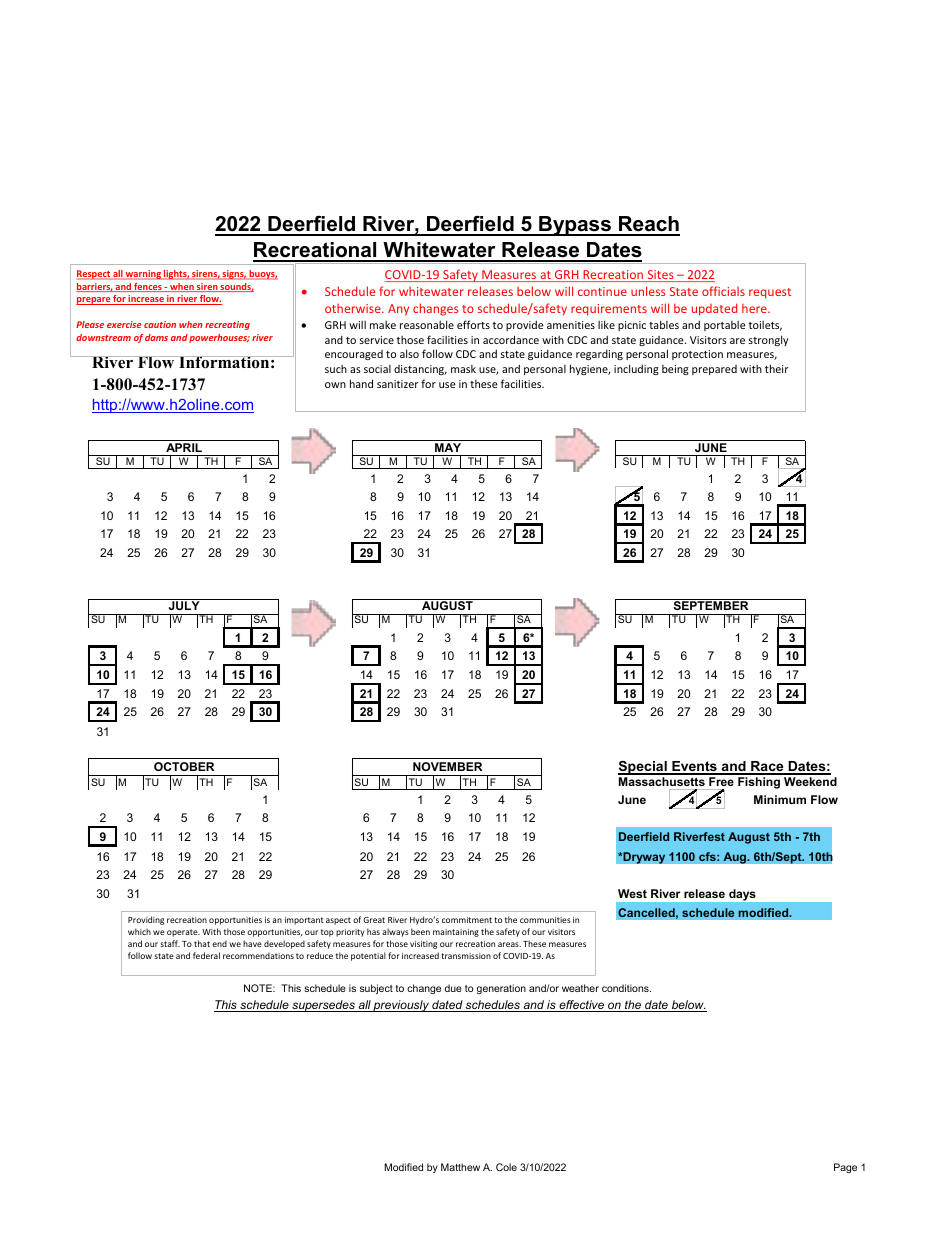  What do you see at coordinates (398, 384) in the page?
I see `sanitizer` at bounding box center [398, 384].
